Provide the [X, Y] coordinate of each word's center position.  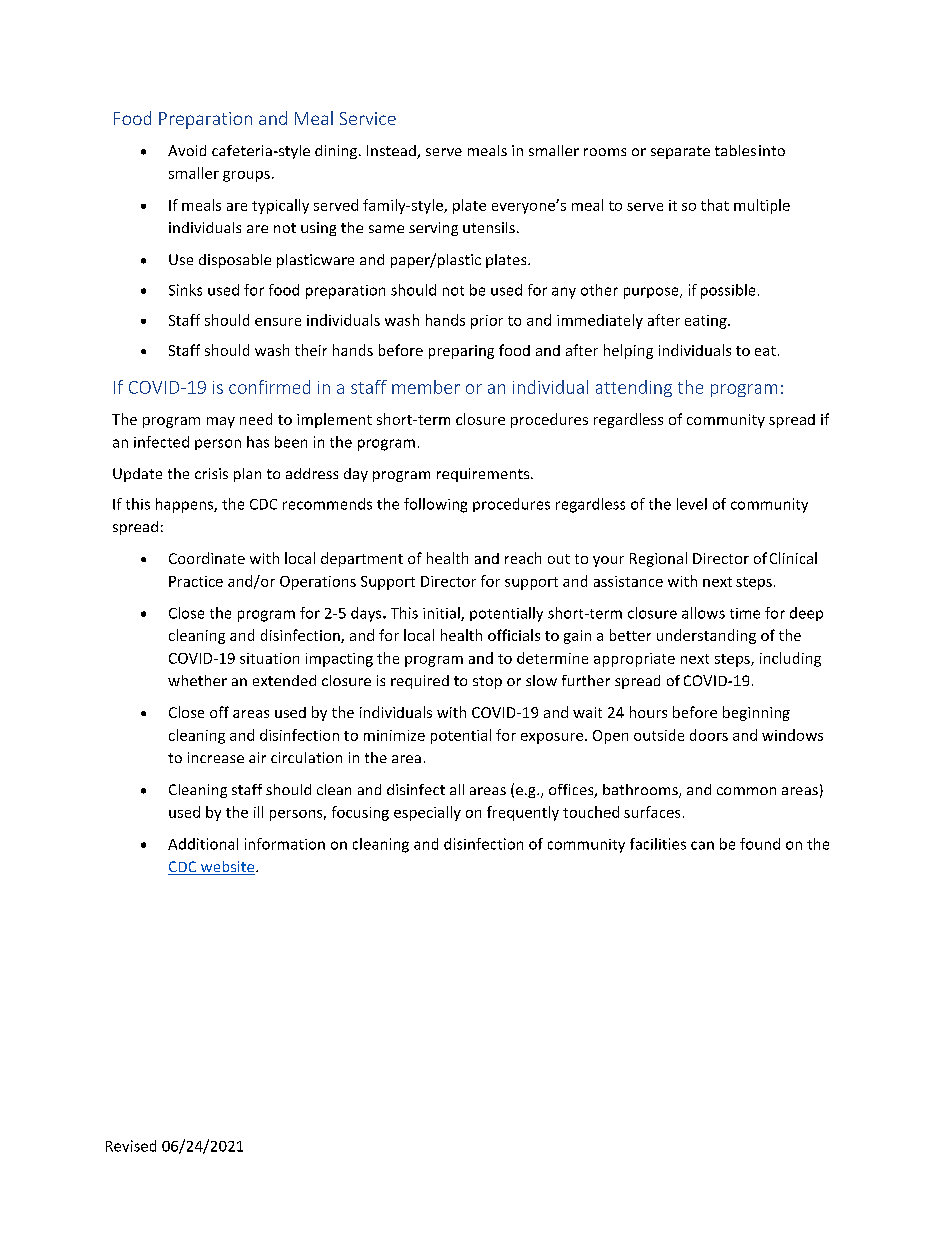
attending [634, 388]
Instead [392, 152]
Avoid [187, 150]
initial [442, 614]
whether [197, 680]
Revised [131, 1146]
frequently [523, 813]
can [702, 845]
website [227, 868]
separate [680, 152]
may [221, 422]
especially [427, 813]
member [426, 387]
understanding [706, 636]
